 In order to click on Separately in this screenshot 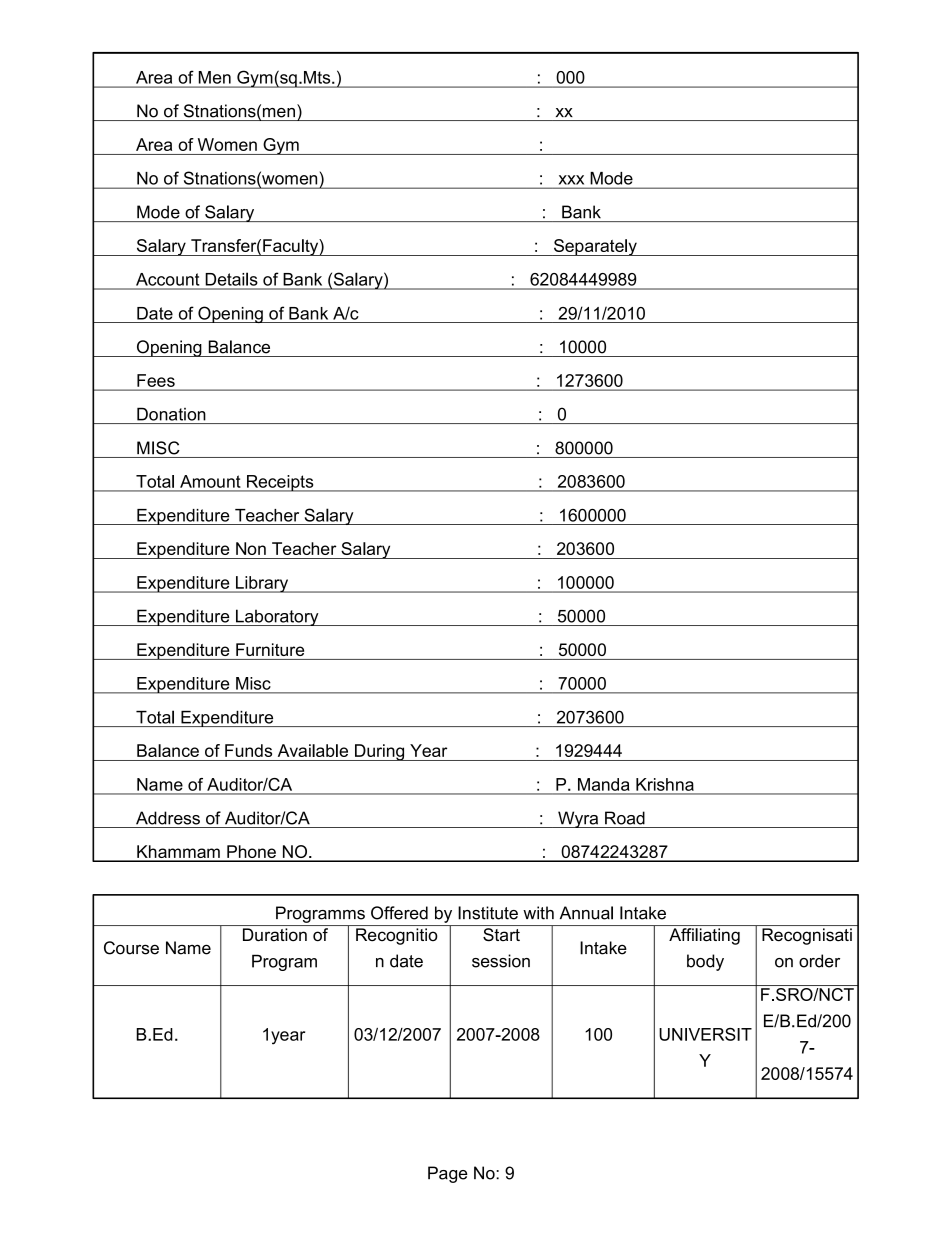, I will do `click(595, 247)`.
